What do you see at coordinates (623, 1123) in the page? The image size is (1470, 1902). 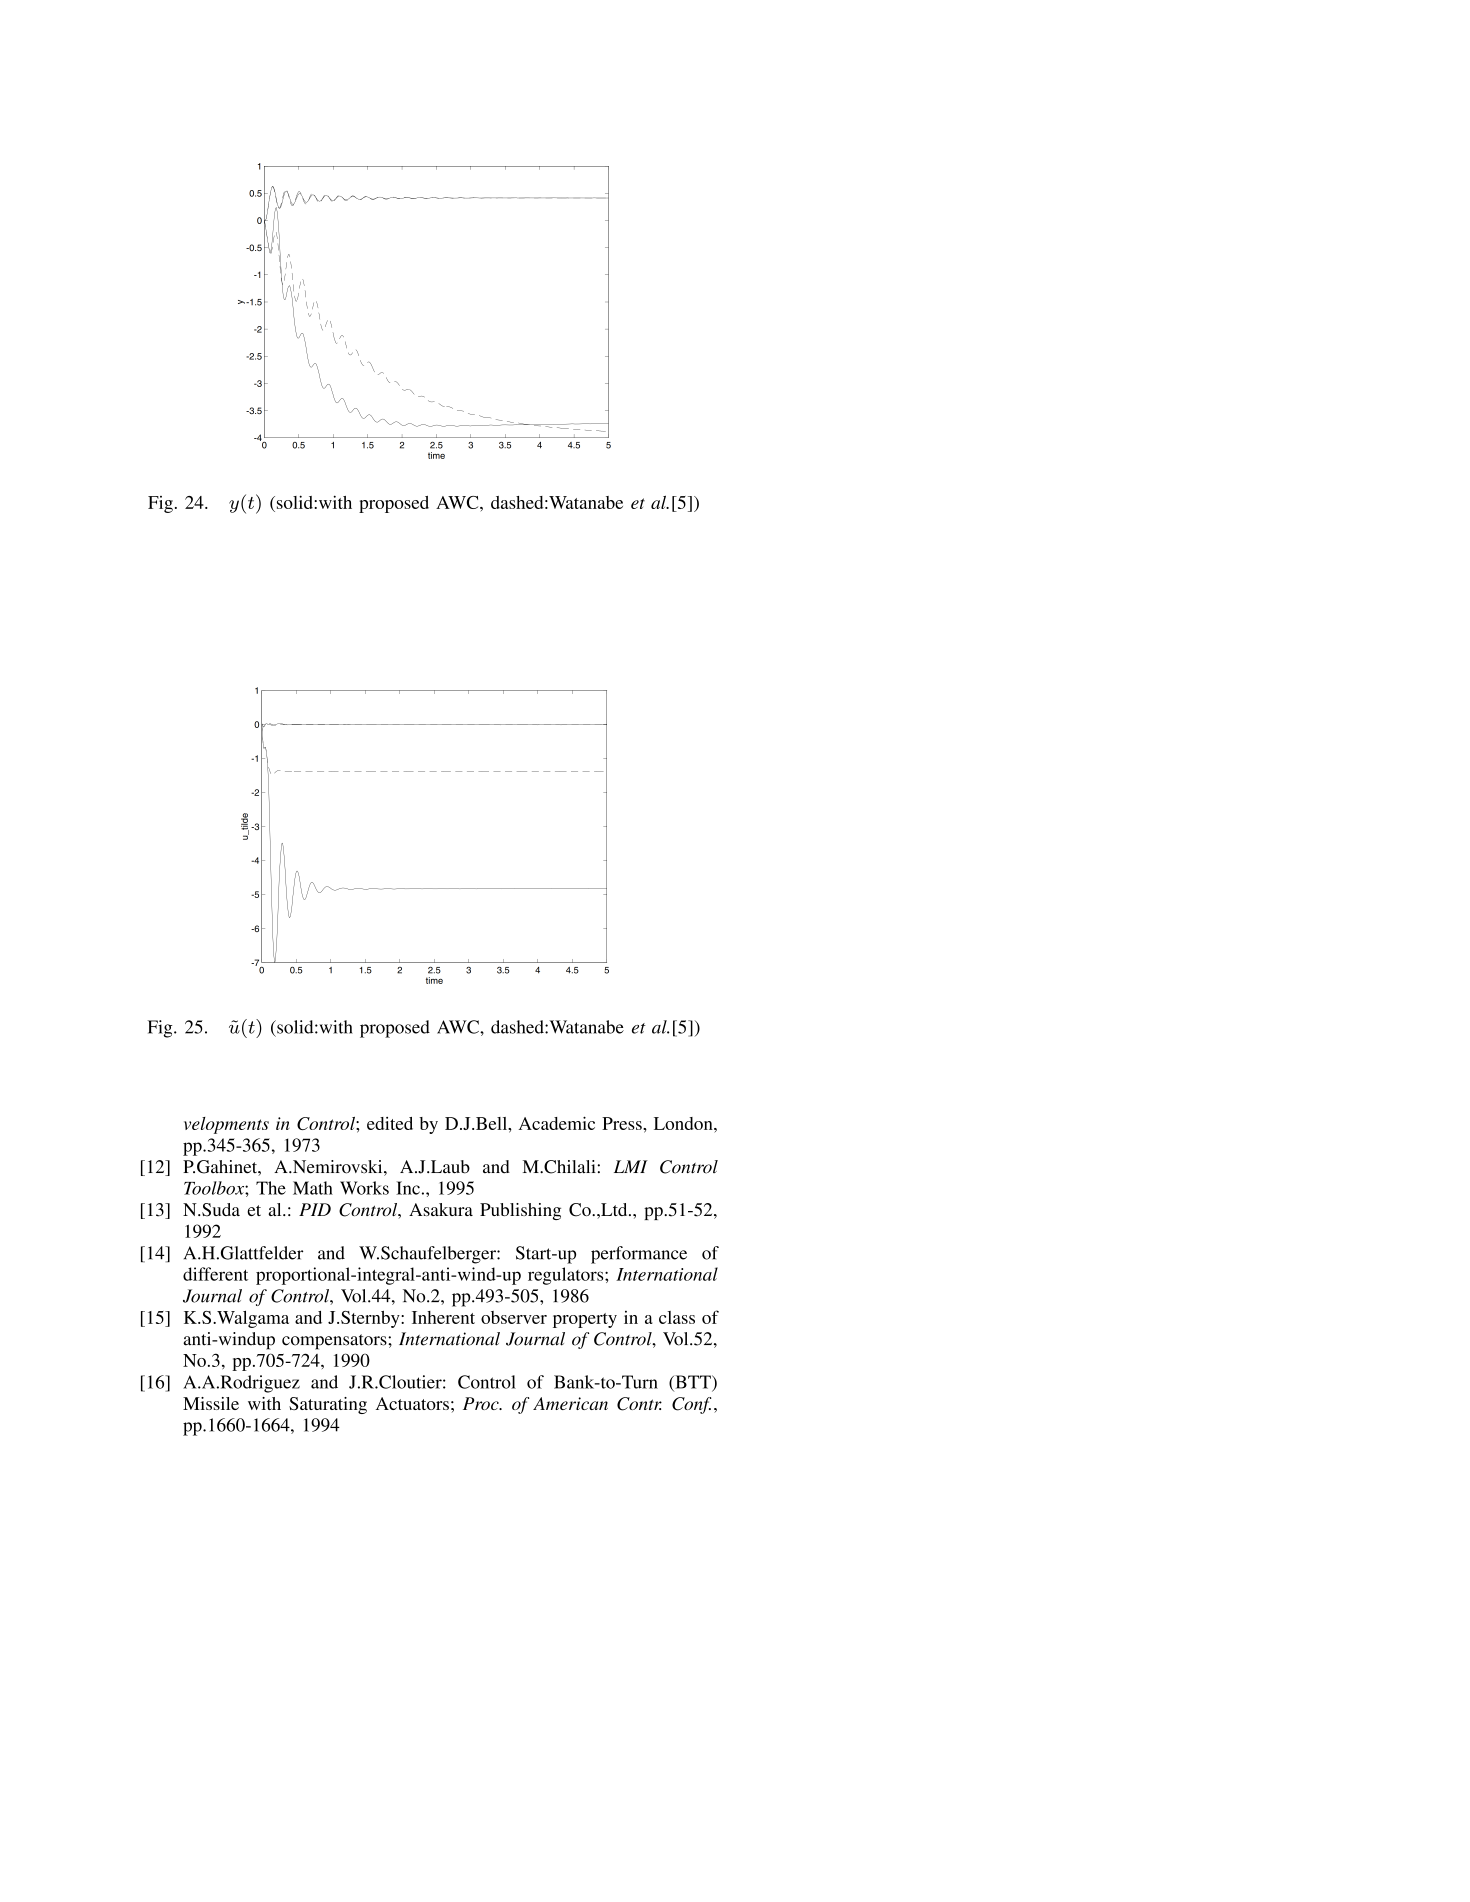 I see `Press` at bounding box center [623, 1123].
